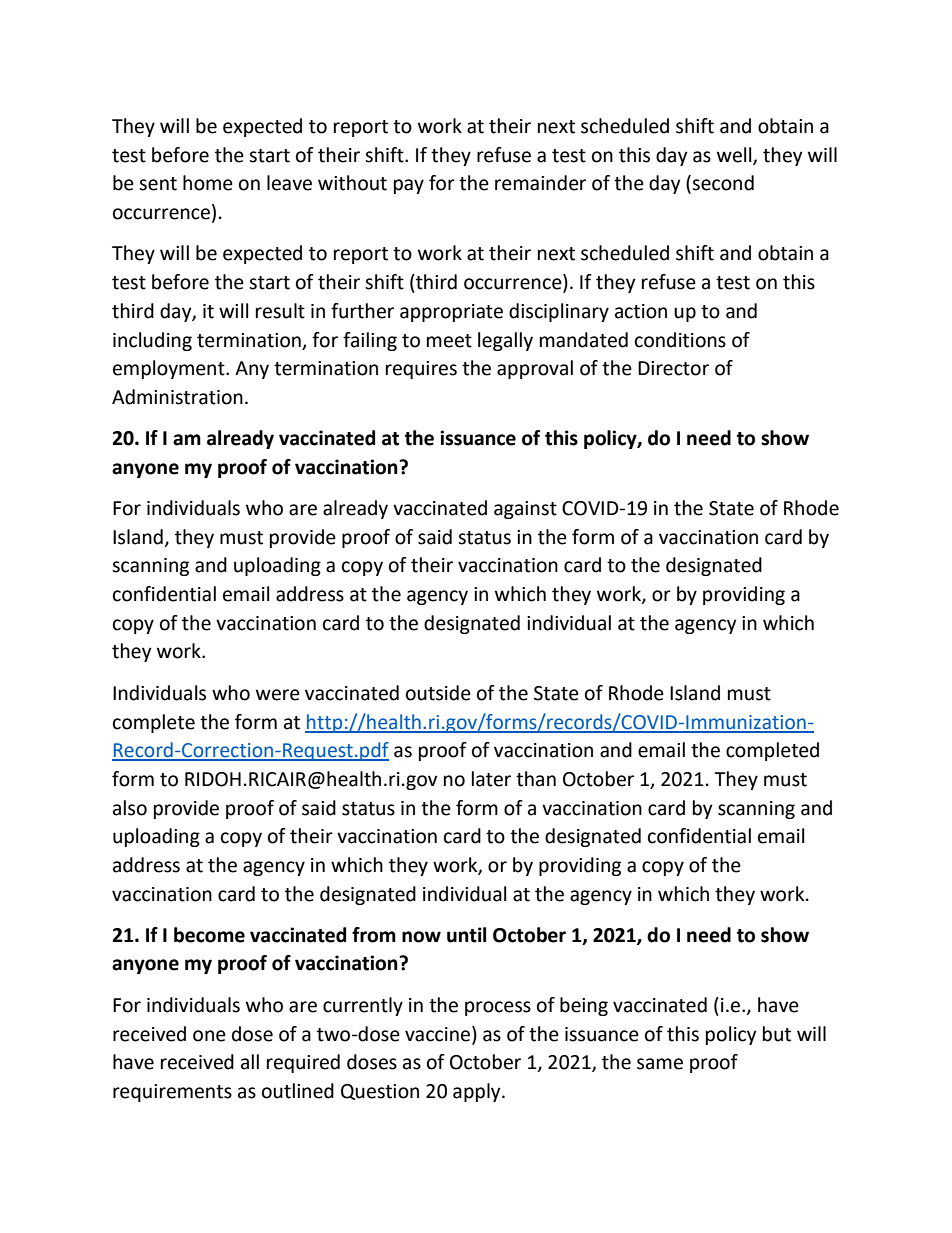 This document has height=1233, width=952. Describe the element at coordinates (278, 695) in the document. I see `were` at that location.
